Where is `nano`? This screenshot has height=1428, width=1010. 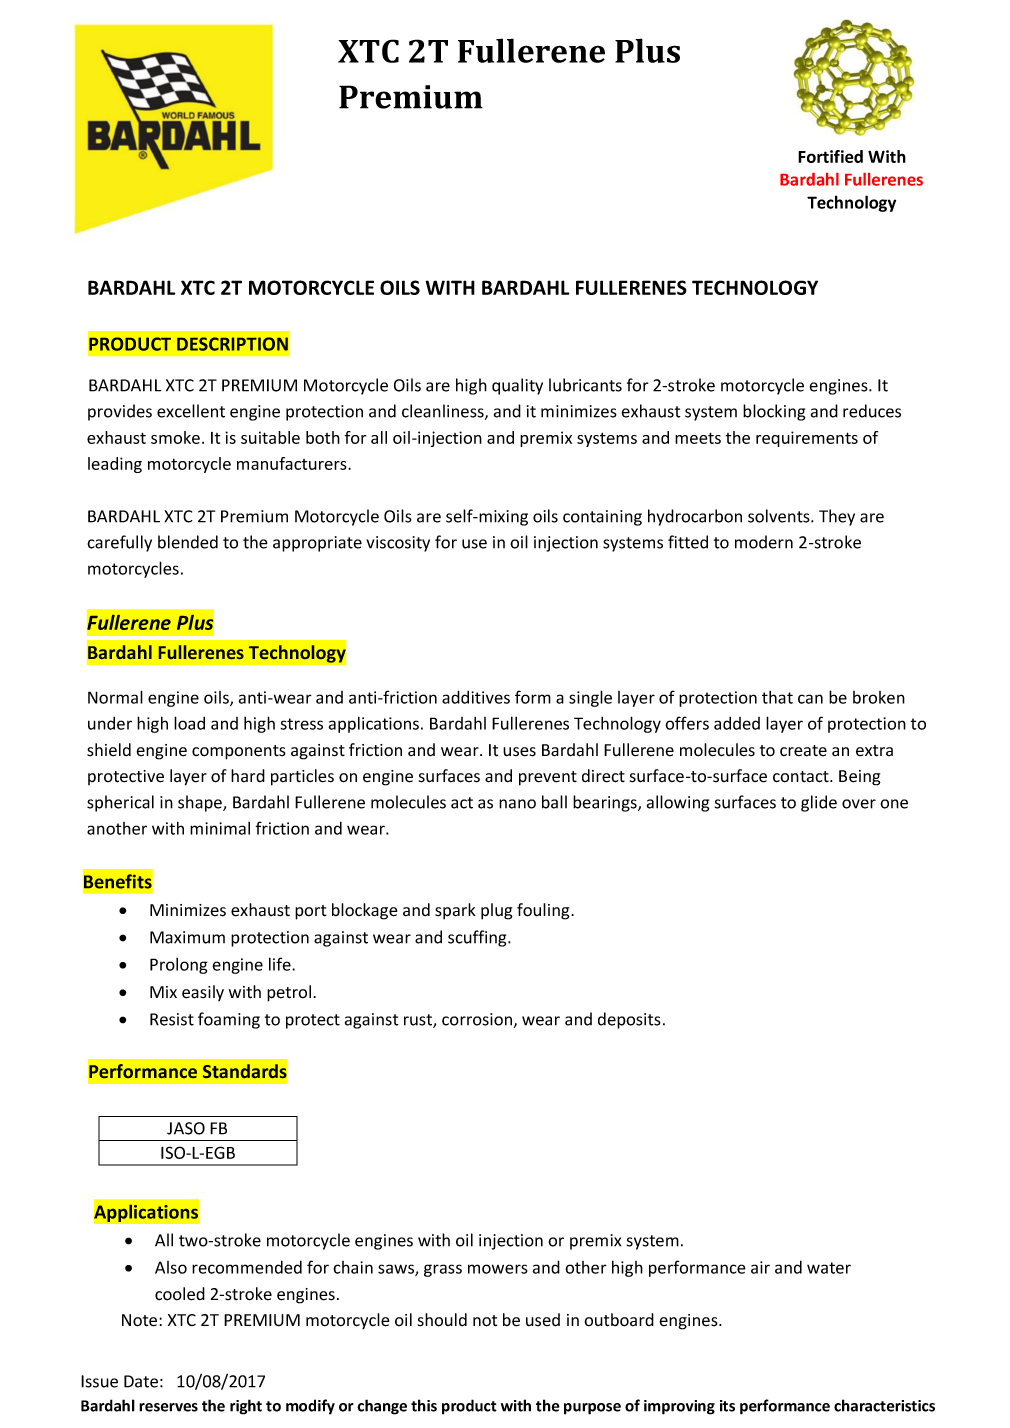 nano is located at coordinates (517, 804).
